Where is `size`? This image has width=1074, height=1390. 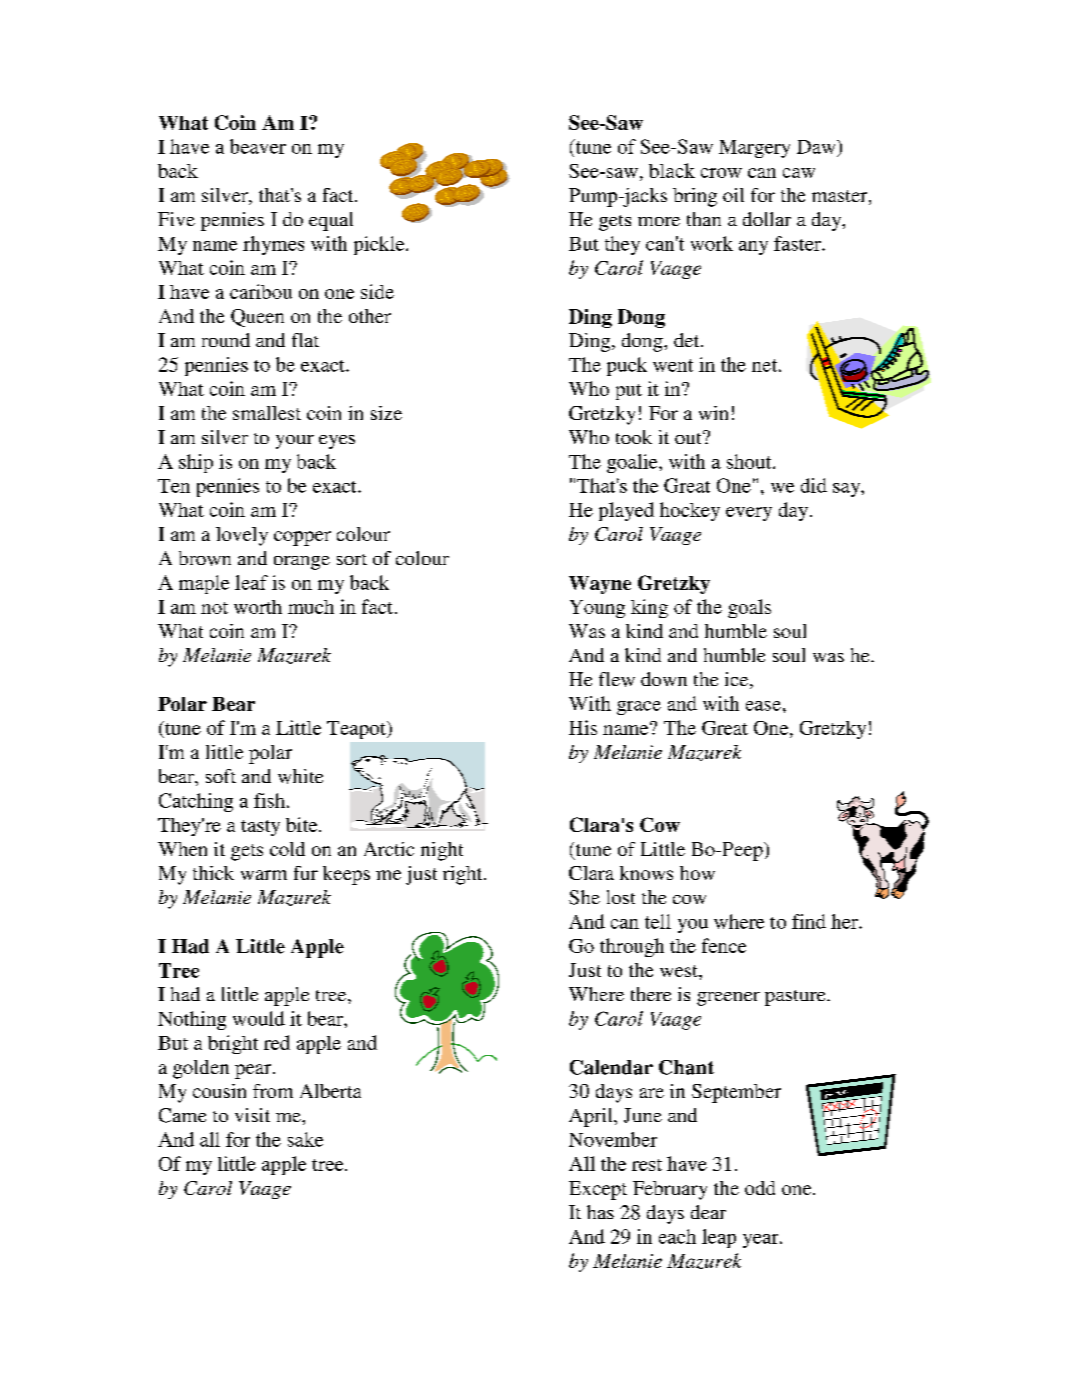
size is located at coordinates (386, 413).
